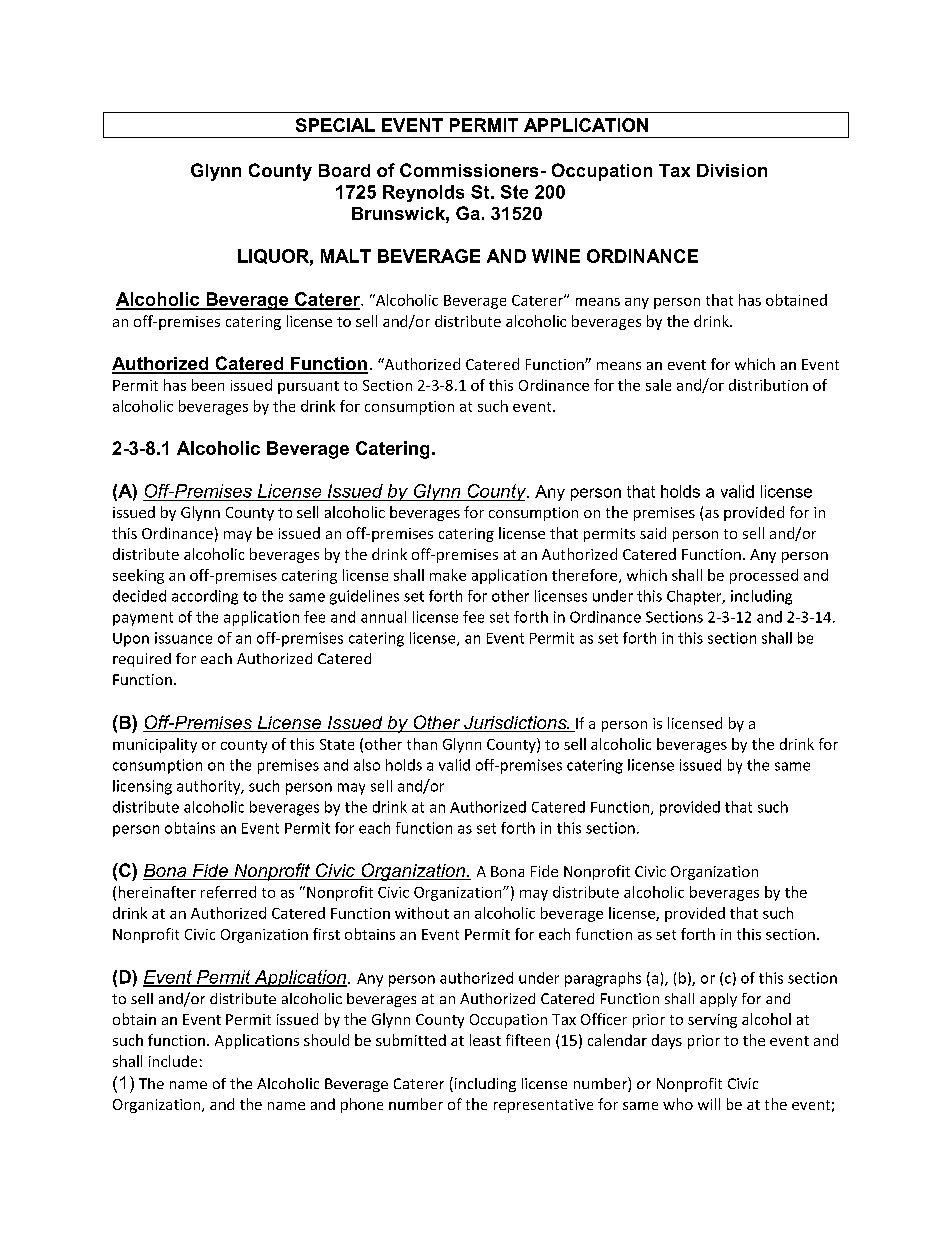 The height and width of the page is (1233, 952). I want to click on Chapter, so click(695, 597).
